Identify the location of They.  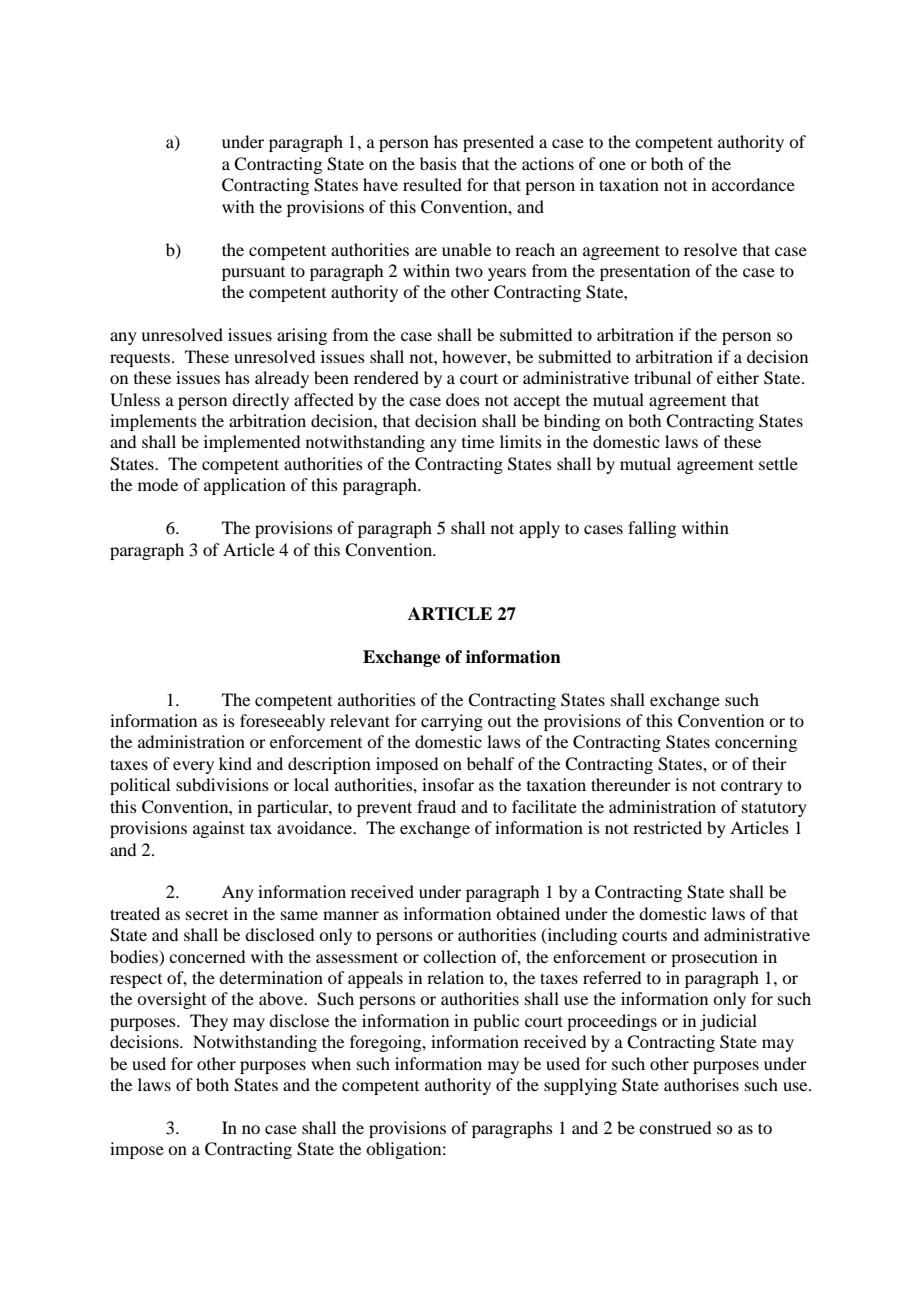
(209, 1022).
